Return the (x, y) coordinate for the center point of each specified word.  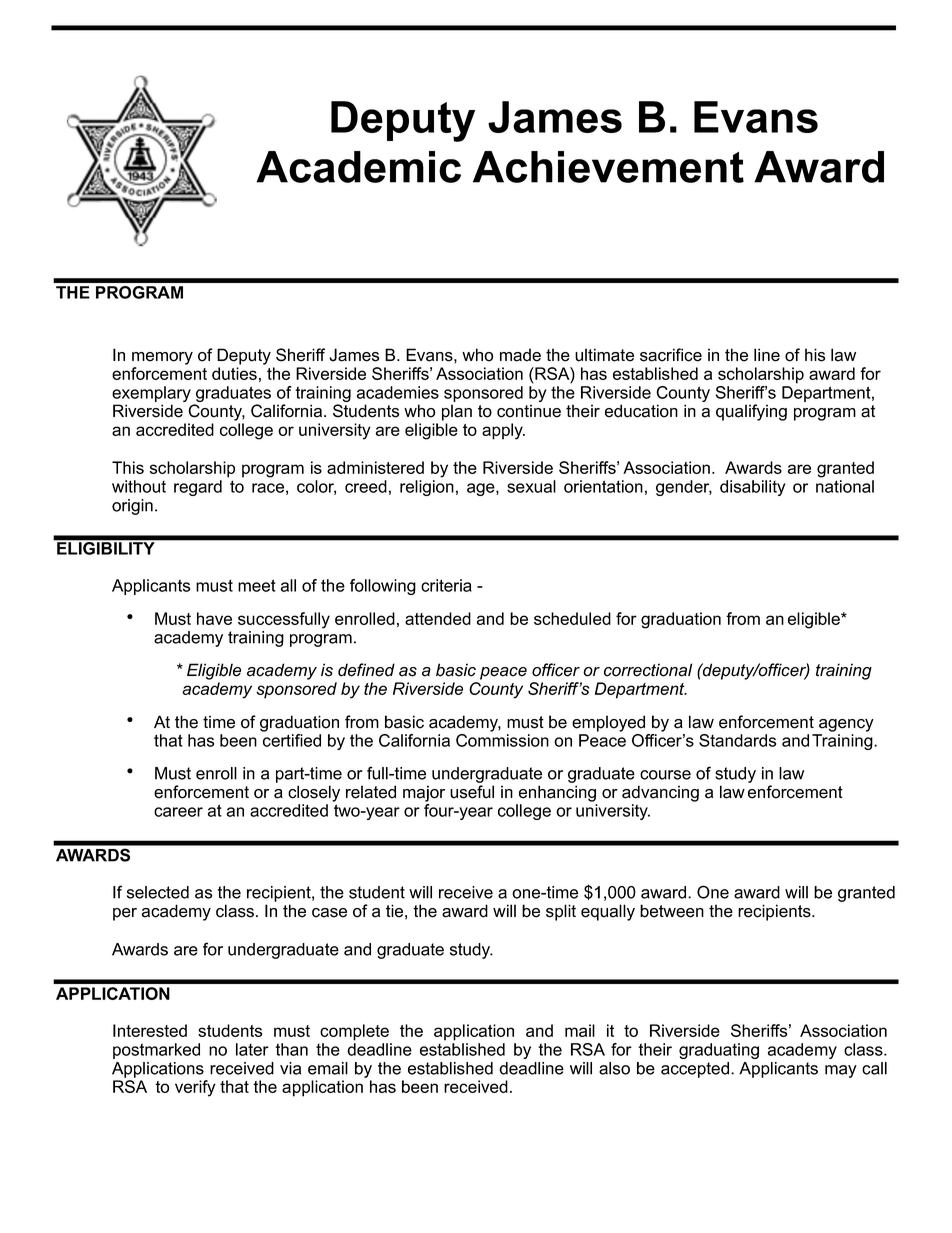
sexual (531, 486)
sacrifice (671, 355)
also (614, 1068)
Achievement (608, 167)
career (178, 812)
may (841, 1071)
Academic (358, 167)
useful (472, 792)
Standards (737, 740)
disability (753, 488)
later (252, 1049)
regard (198, 488)
